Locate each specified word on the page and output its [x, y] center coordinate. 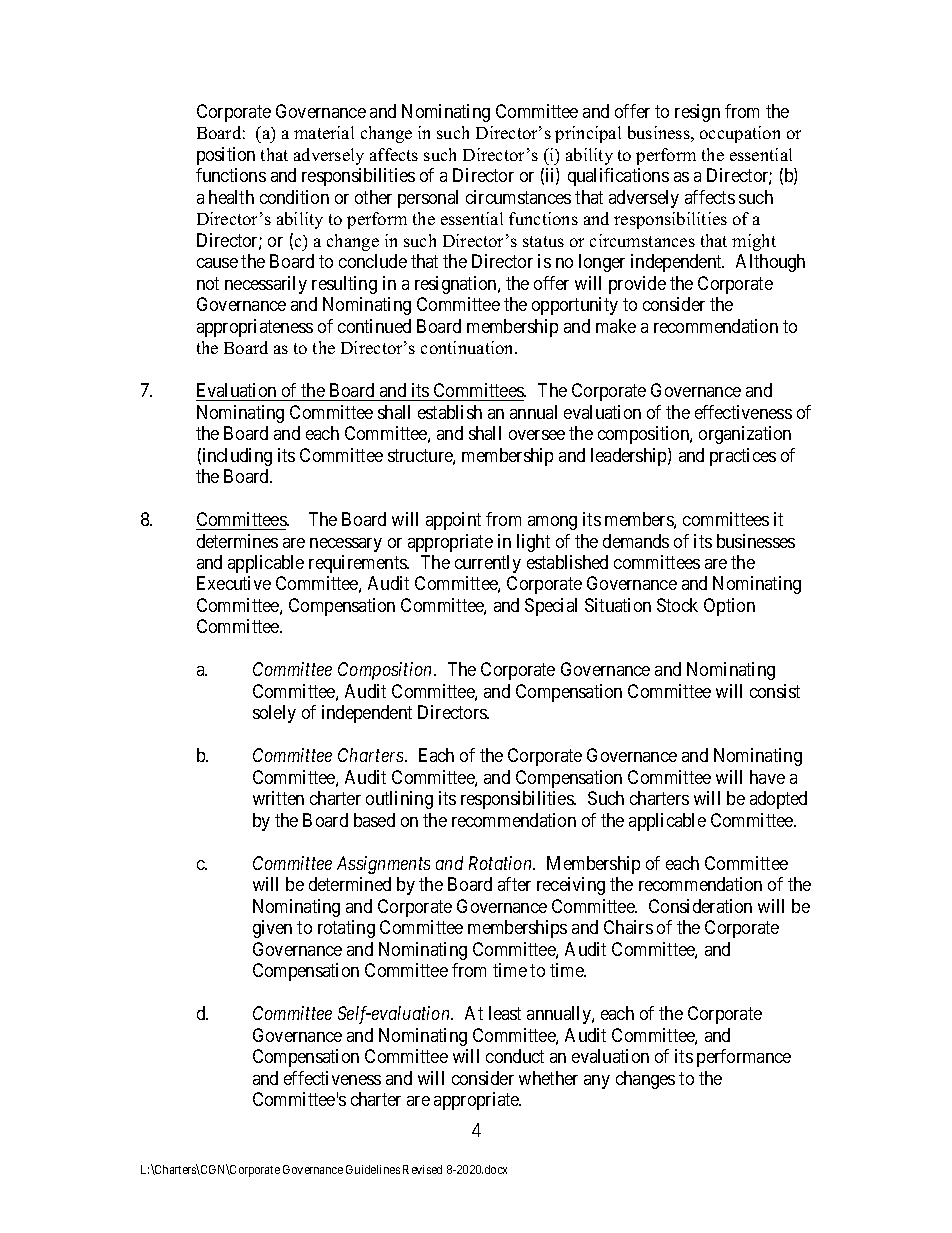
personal [428, 199]
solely [274, 714]
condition [294, 197]
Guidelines [373, 1169]
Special [551, 607]
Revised [422, 1169]
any [597, 1082]
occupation [740, 134]
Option [729, 607]
